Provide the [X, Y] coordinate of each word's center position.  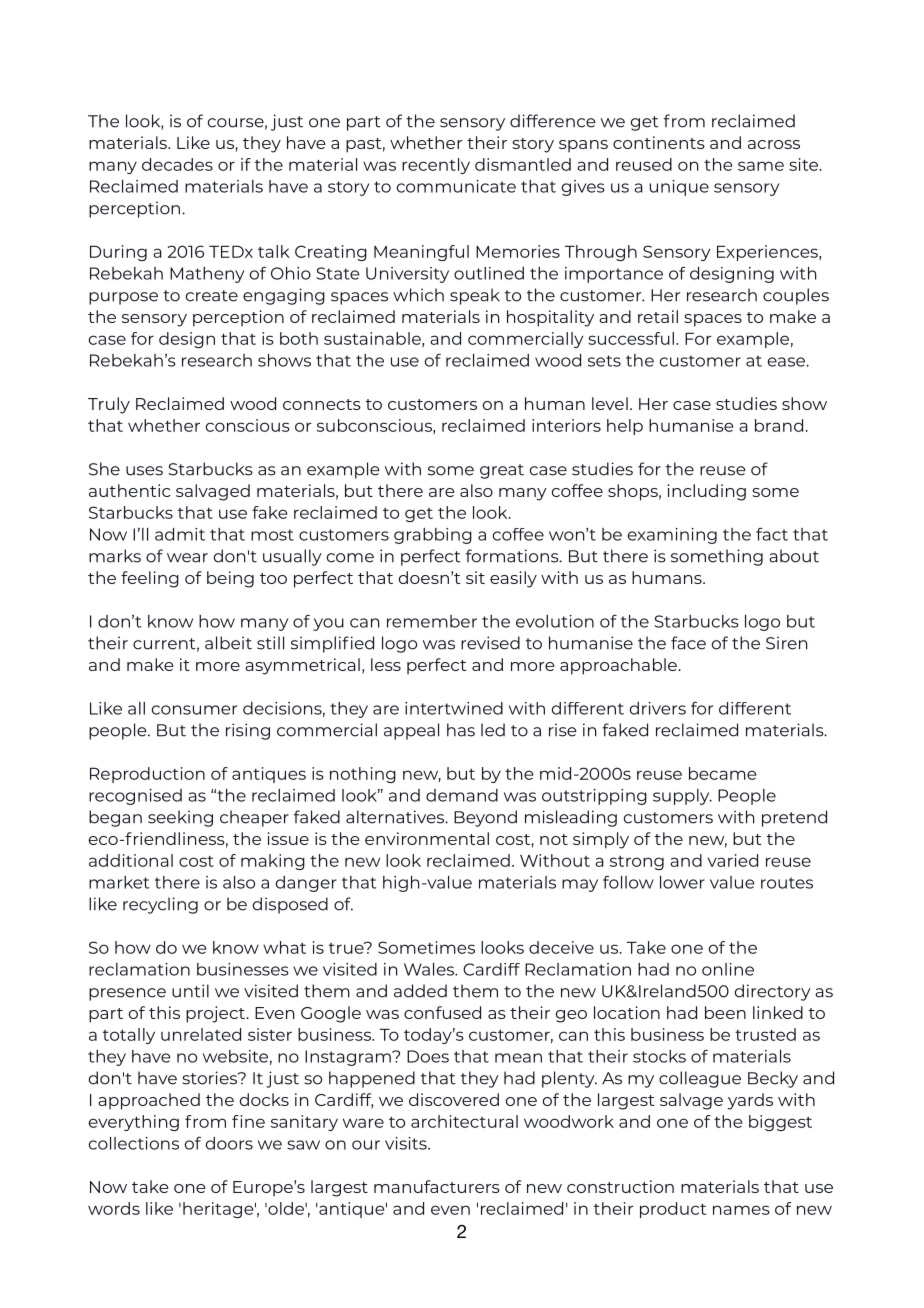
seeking [180, 818]
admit [180, 534]
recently [436, 166]
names [741, 1210]
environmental [427, 838]
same [761, 166]
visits [407, 1143]
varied [733, 860]
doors [229, 1143]
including [707, 492]
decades [177, 164]
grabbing [433, 536]
